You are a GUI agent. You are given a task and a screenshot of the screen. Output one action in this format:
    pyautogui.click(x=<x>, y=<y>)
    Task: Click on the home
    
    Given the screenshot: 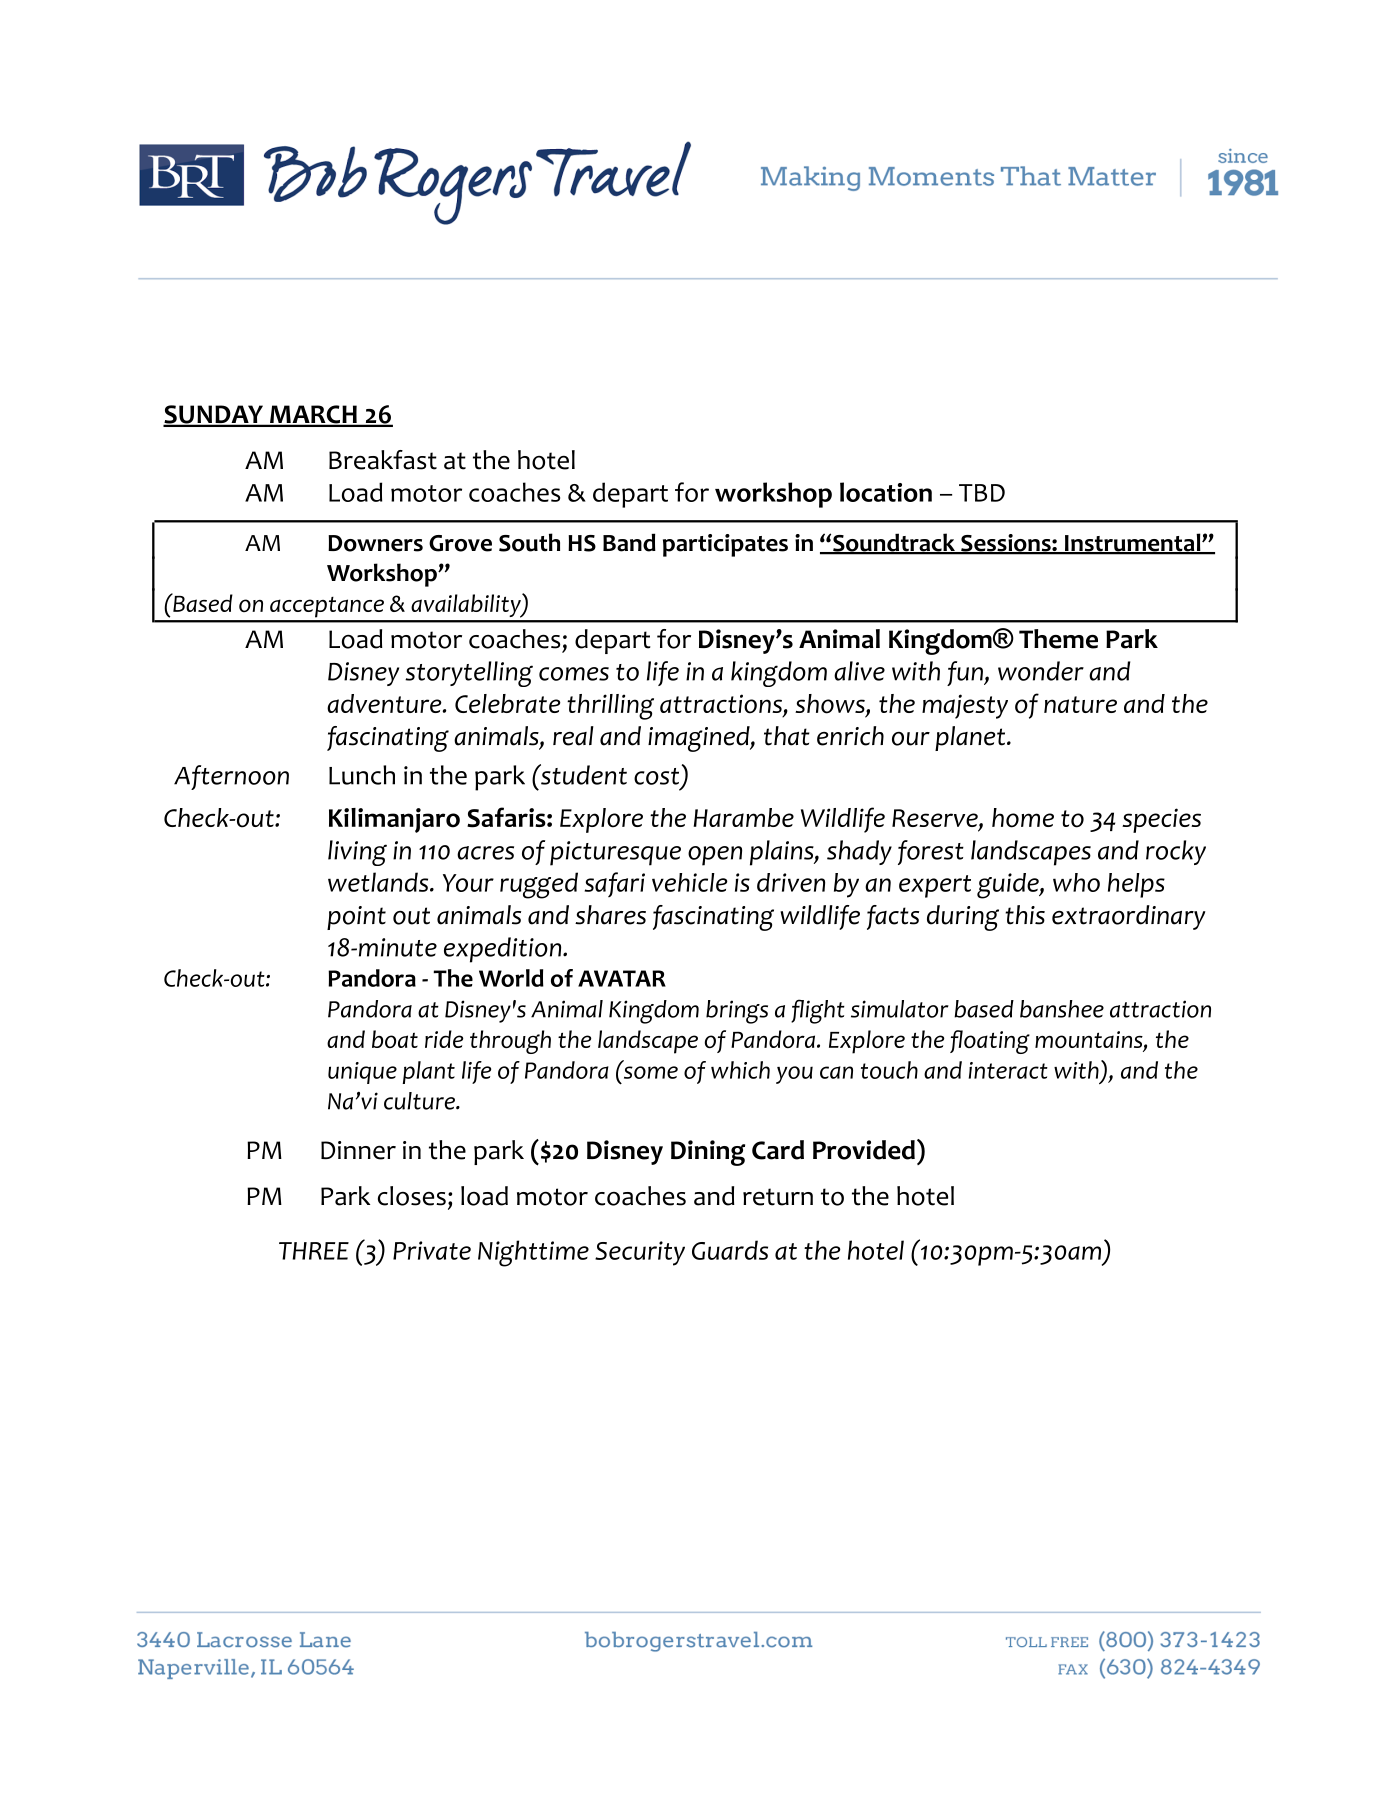 What is the action you would take?
    pyautogui.click(x=1023, y=818)
